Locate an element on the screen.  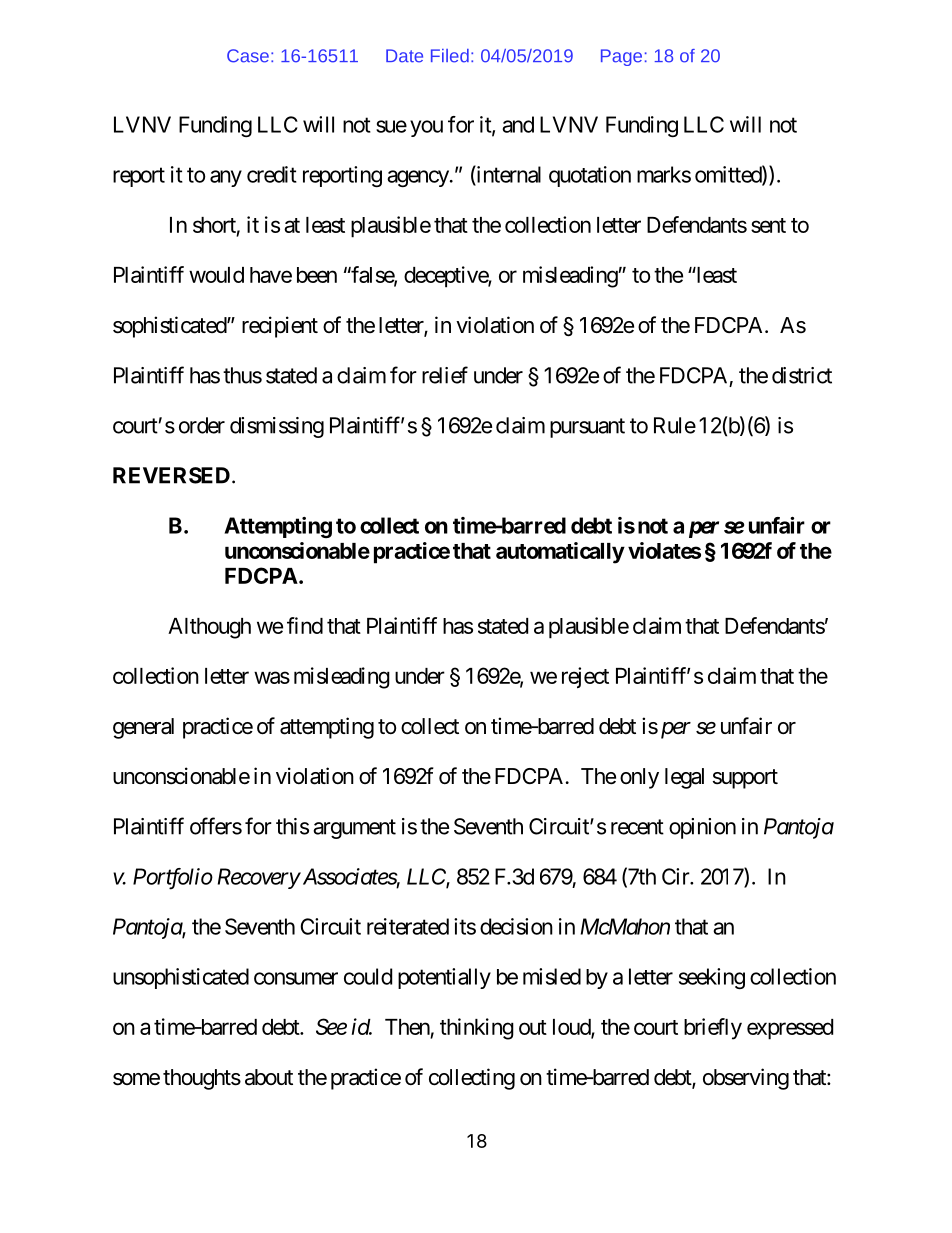
Filed is located at coordinates (450, 56).
